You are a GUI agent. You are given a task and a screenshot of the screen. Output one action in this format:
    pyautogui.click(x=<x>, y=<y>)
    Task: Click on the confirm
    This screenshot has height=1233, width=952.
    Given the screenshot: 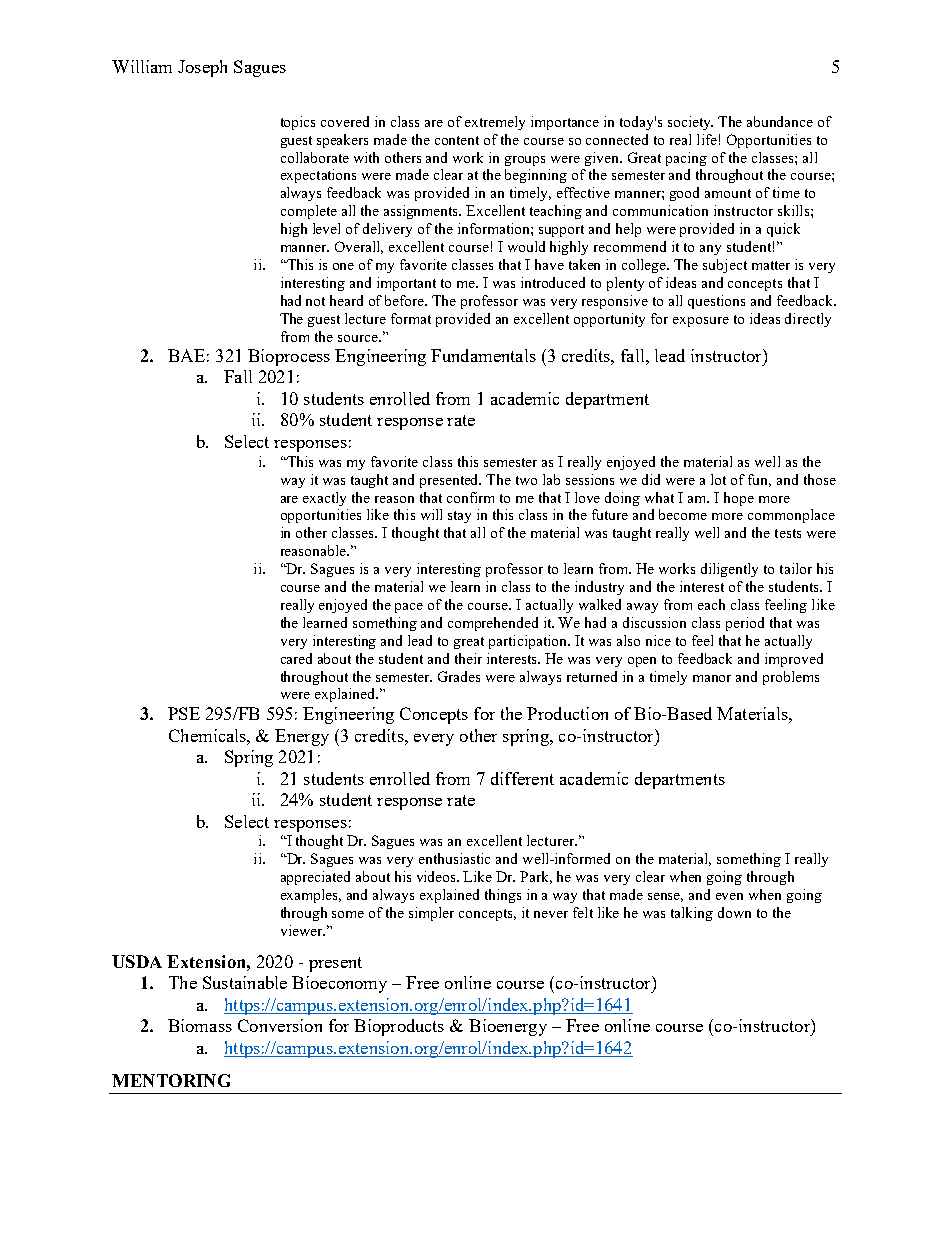 What is the action you would take?
    pyautogui.click(x=470, y=497)
